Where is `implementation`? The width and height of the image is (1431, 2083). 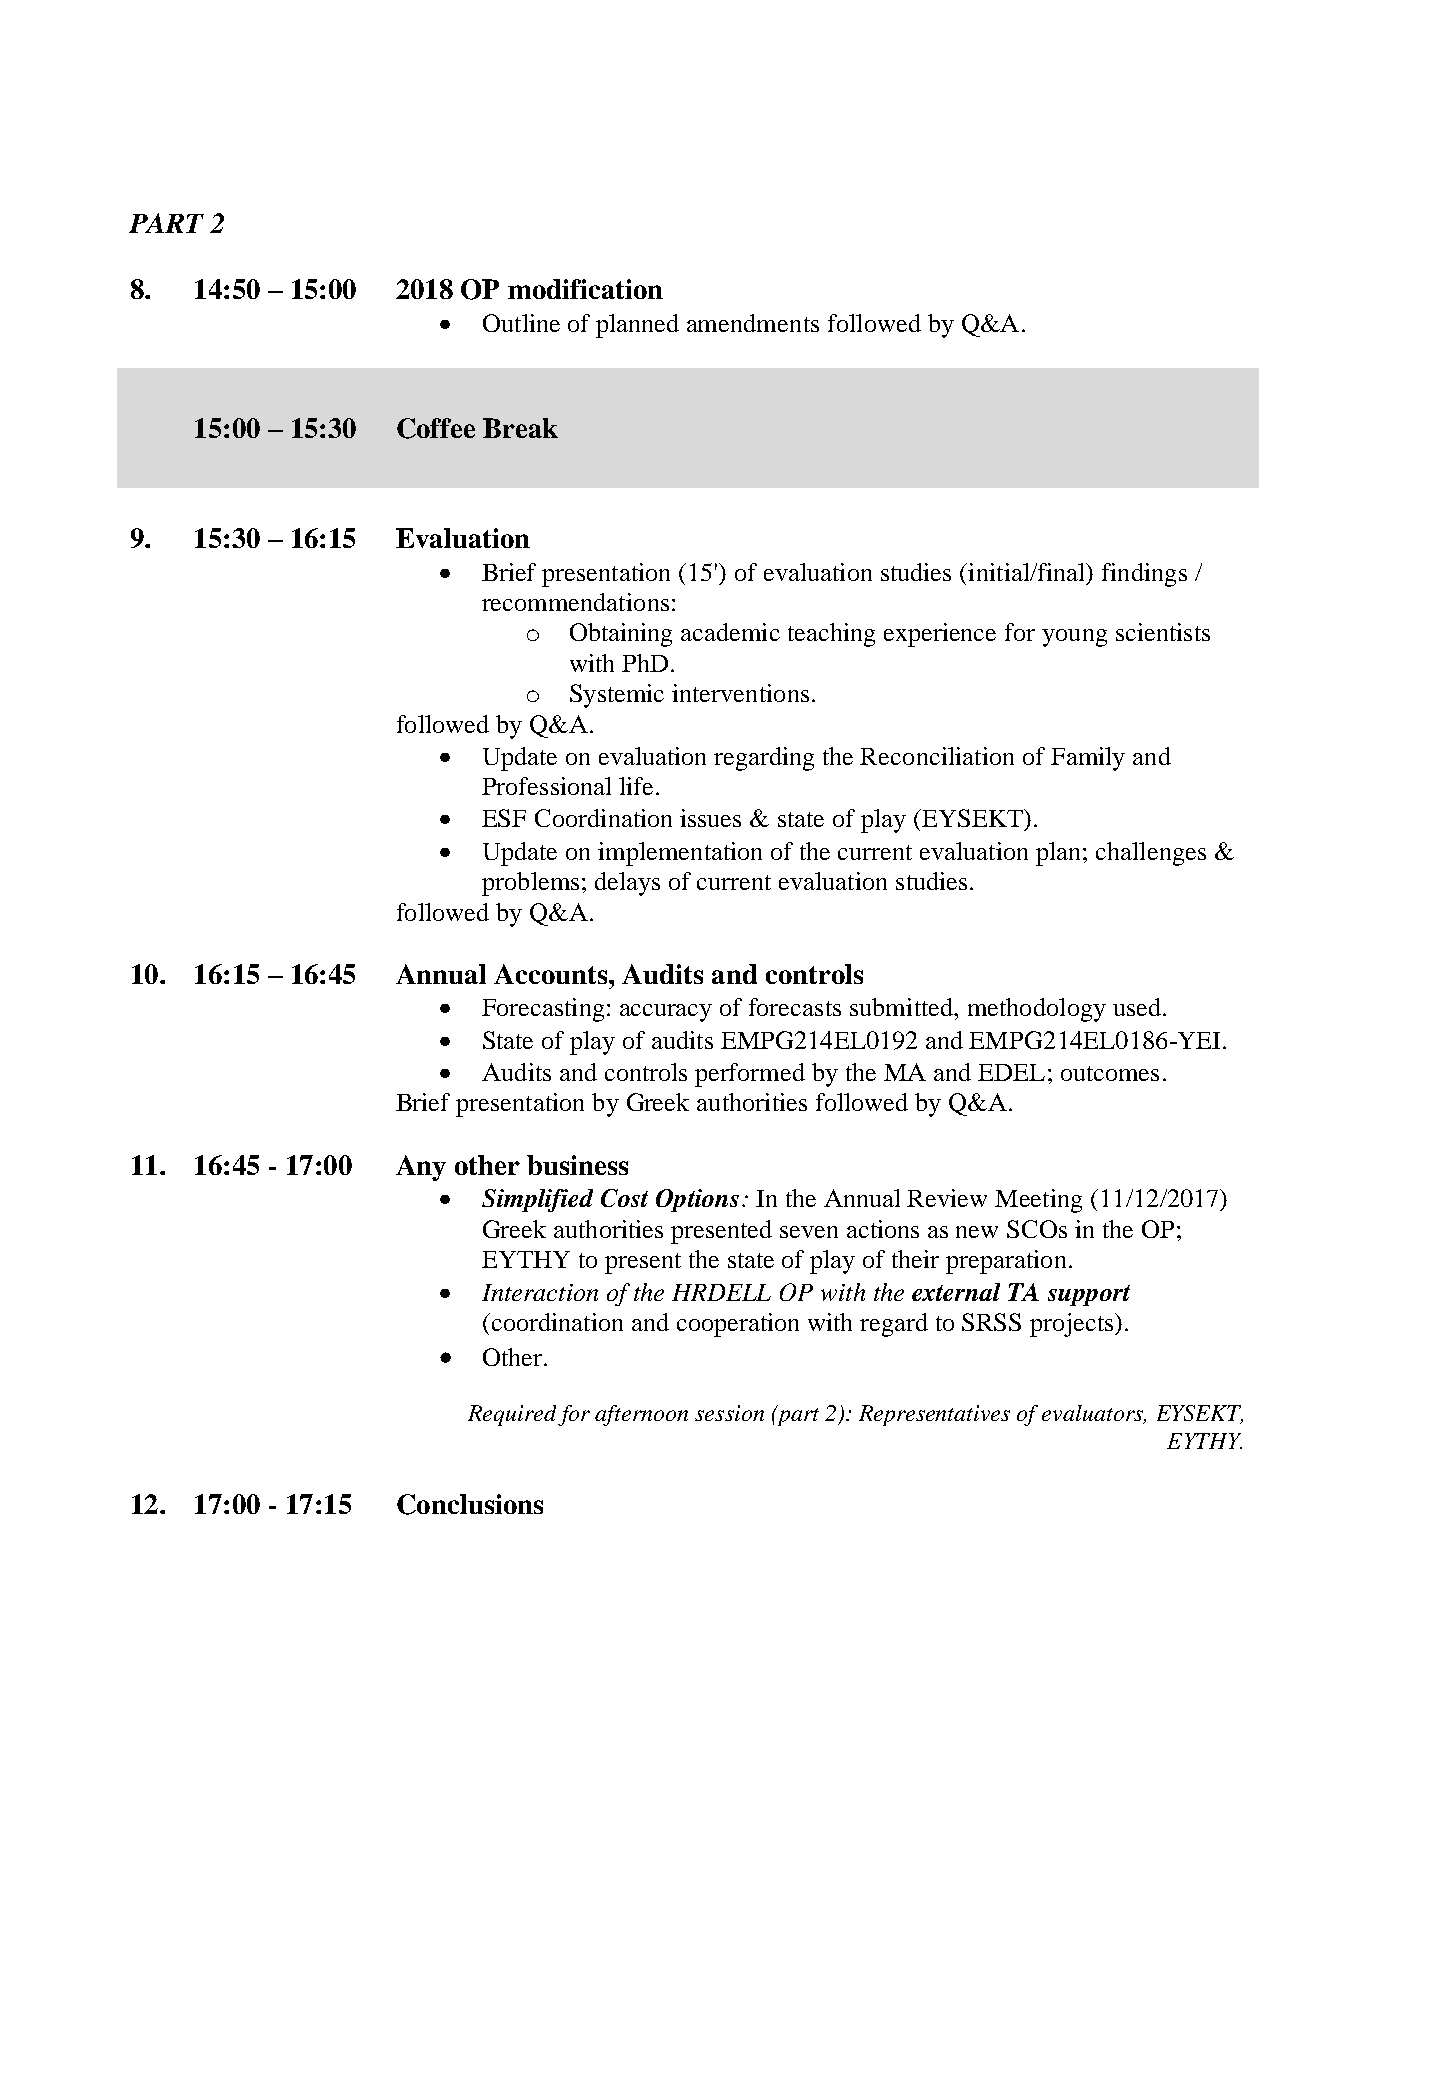 implementation is located at coordinates (680, 854).
